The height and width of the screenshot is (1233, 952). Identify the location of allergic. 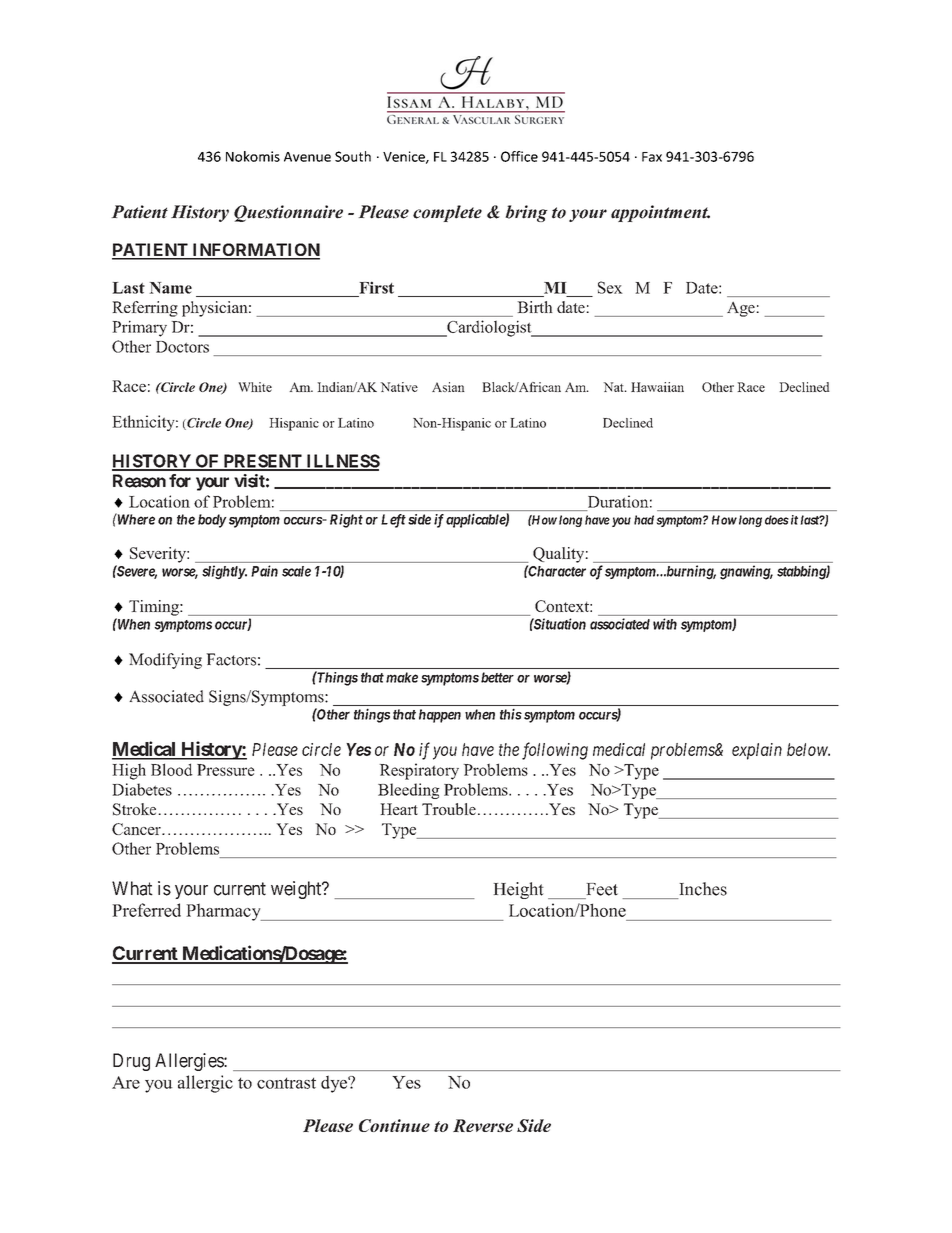
(205, 1084).
